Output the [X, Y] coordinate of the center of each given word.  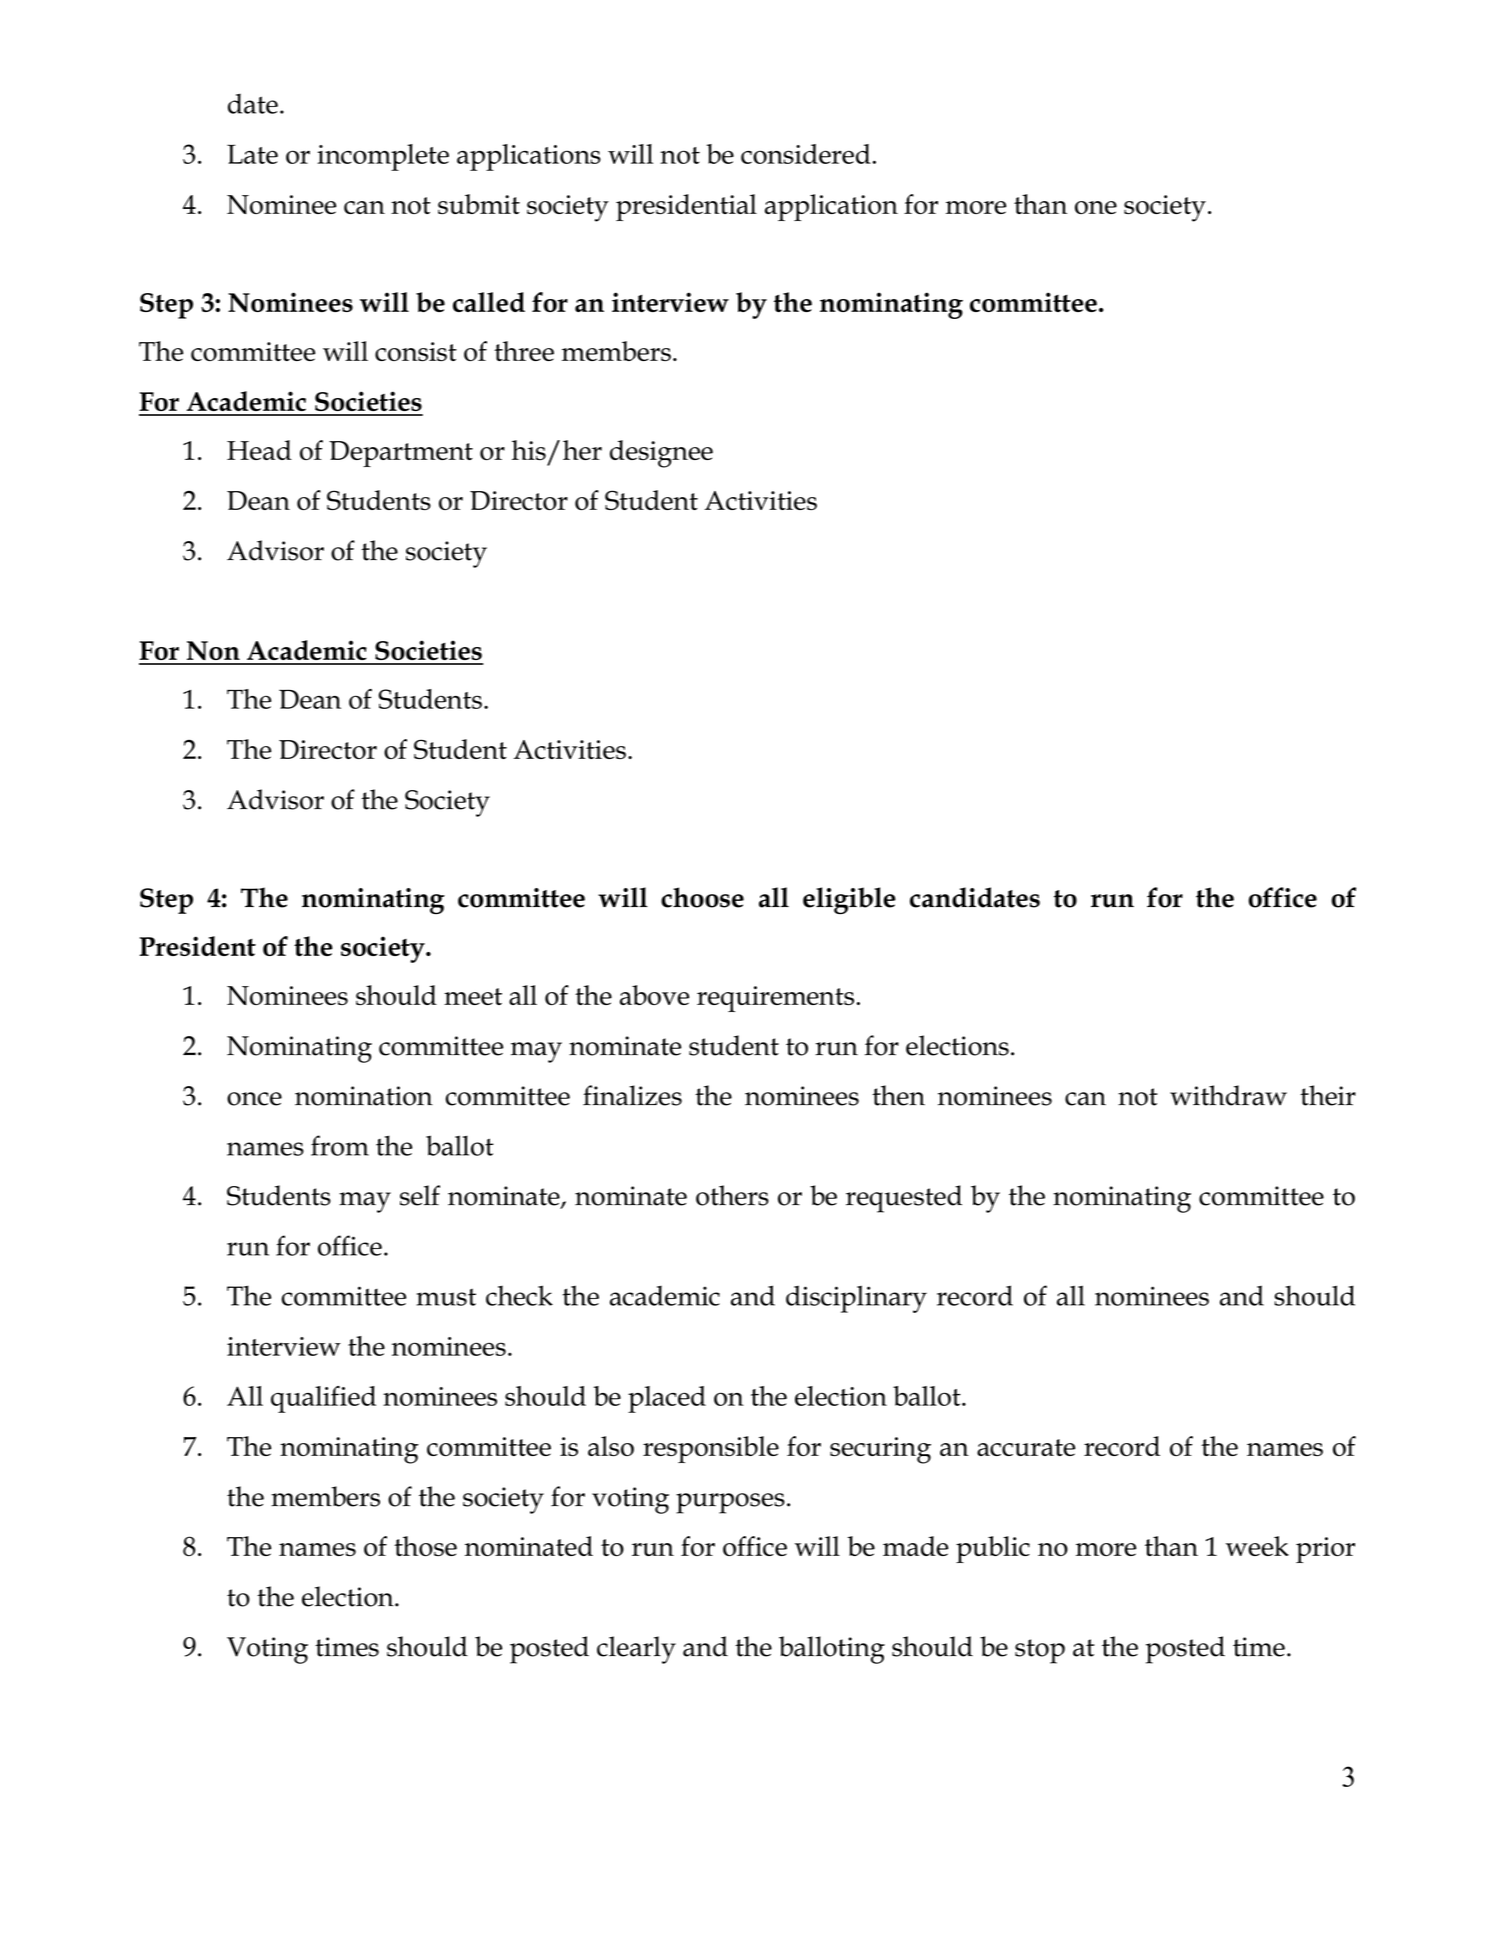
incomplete [383, 157]
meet [473, 996]
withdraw [1228, 1095]
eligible [849, 900]
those [425, 1546]
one [1096, 207]
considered [806, 154]
